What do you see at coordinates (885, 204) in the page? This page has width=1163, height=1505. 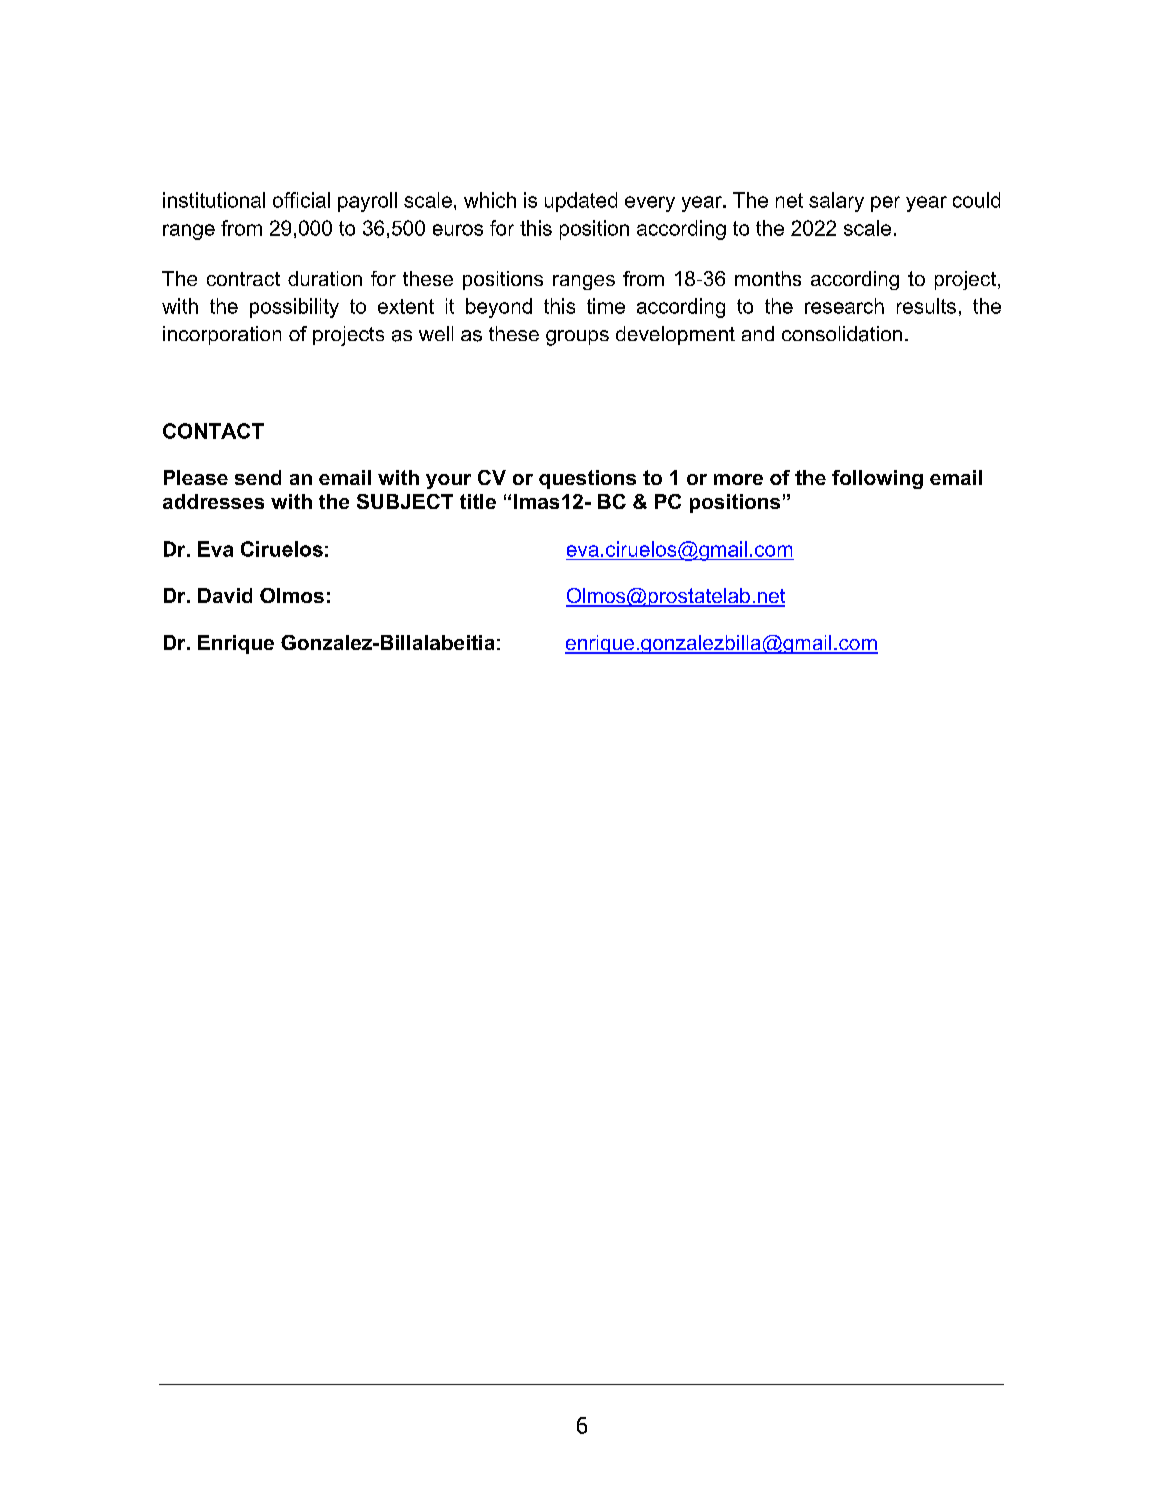 I see `per` at bounding box center [885, 204].
